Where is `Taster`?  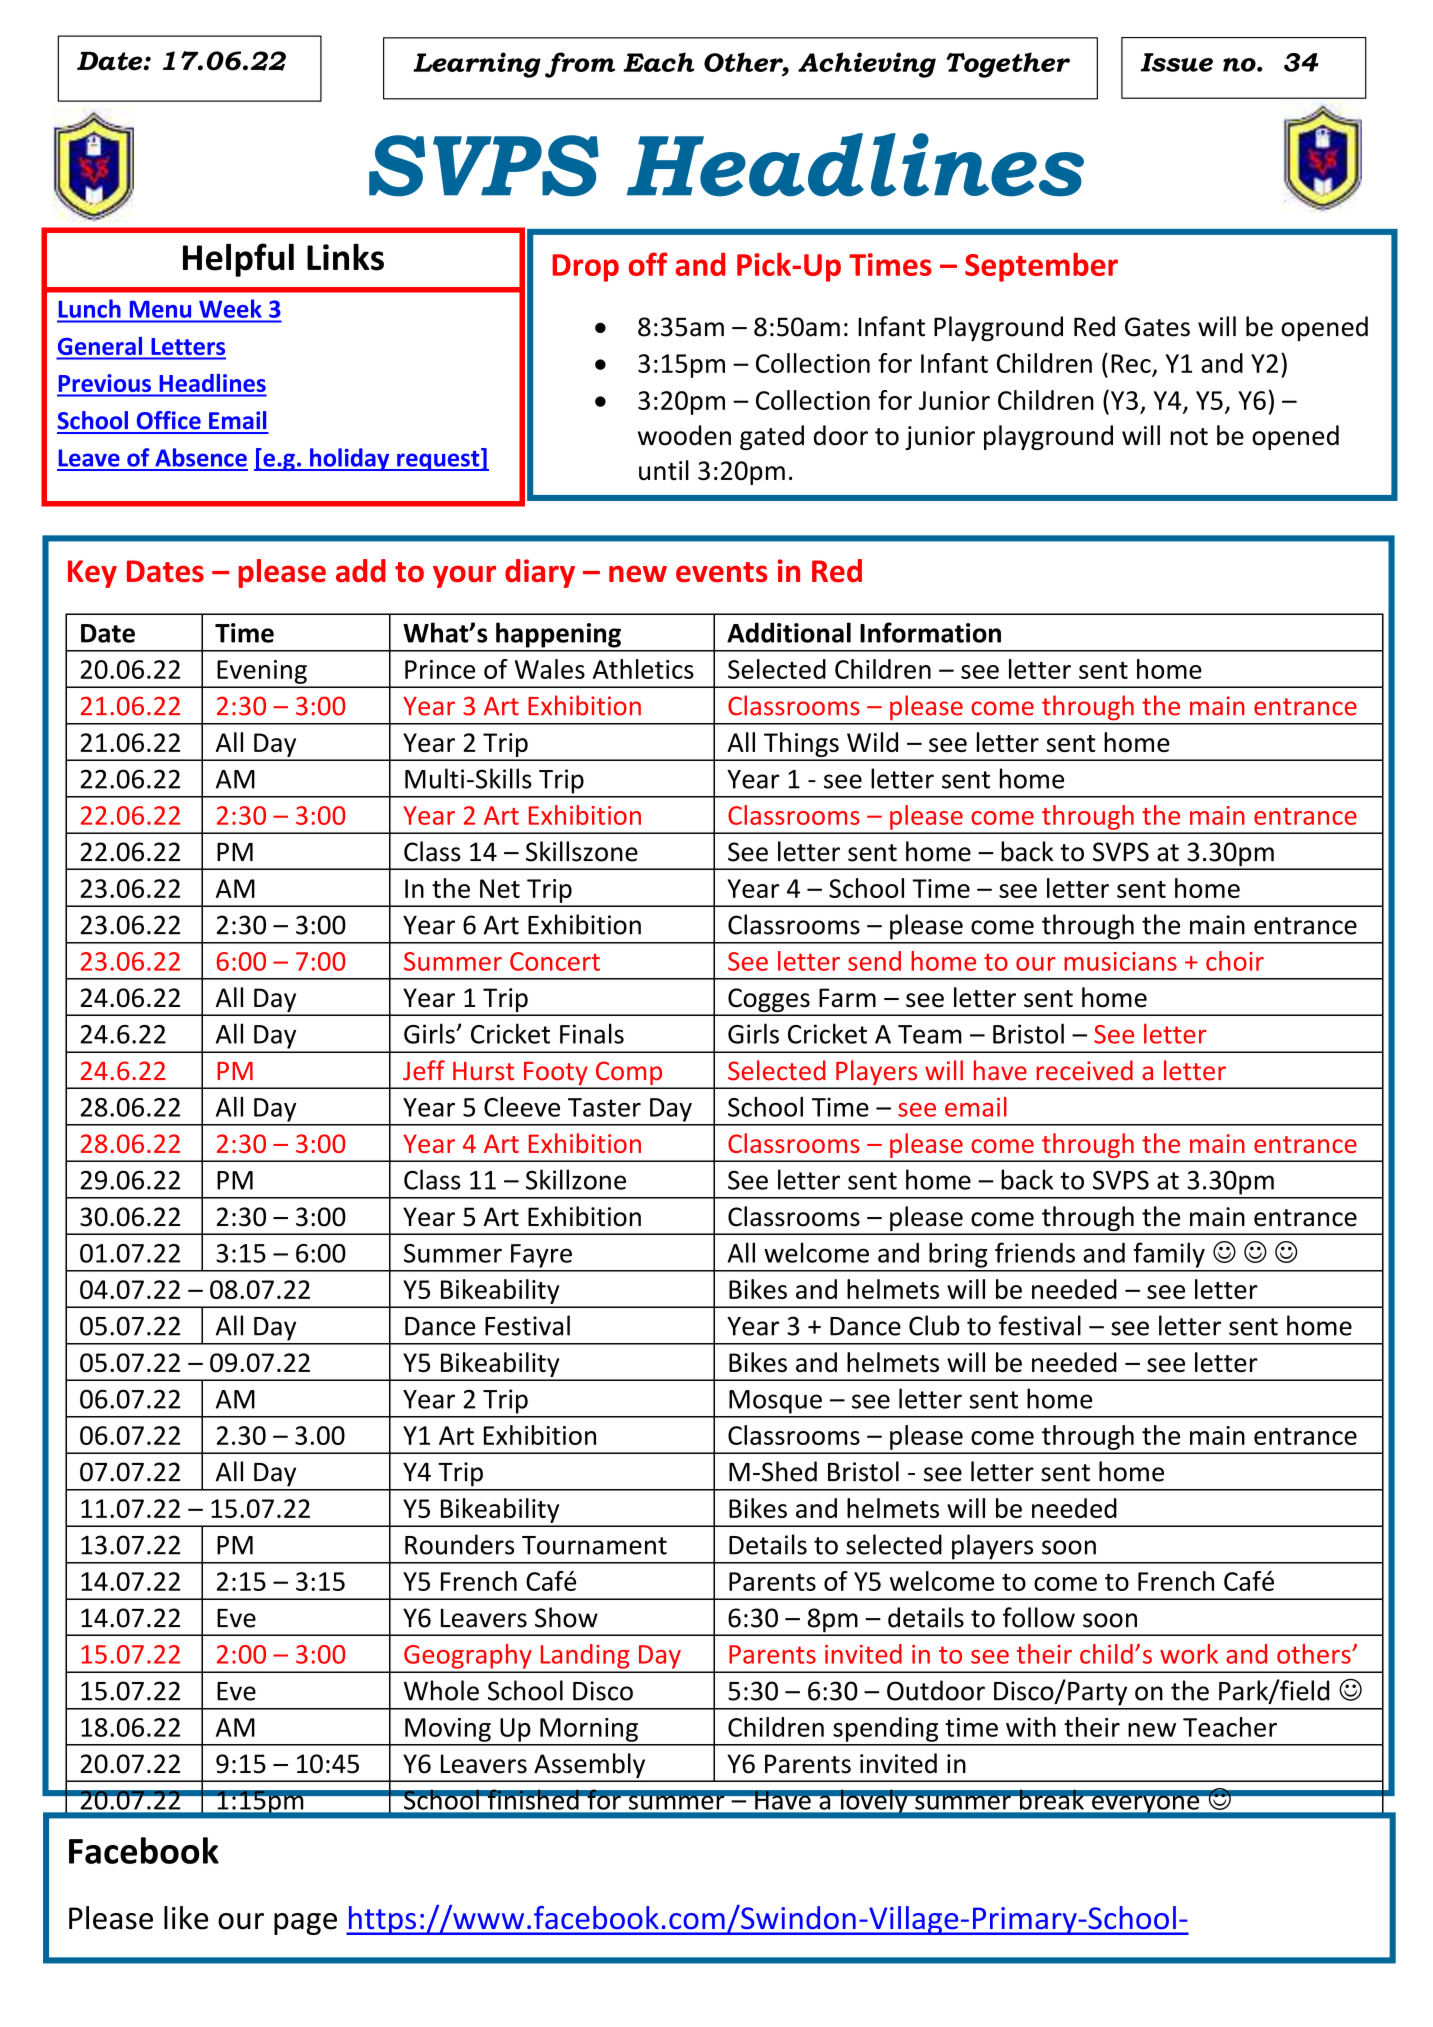 Taster is located at coordinates (604, 1107).
